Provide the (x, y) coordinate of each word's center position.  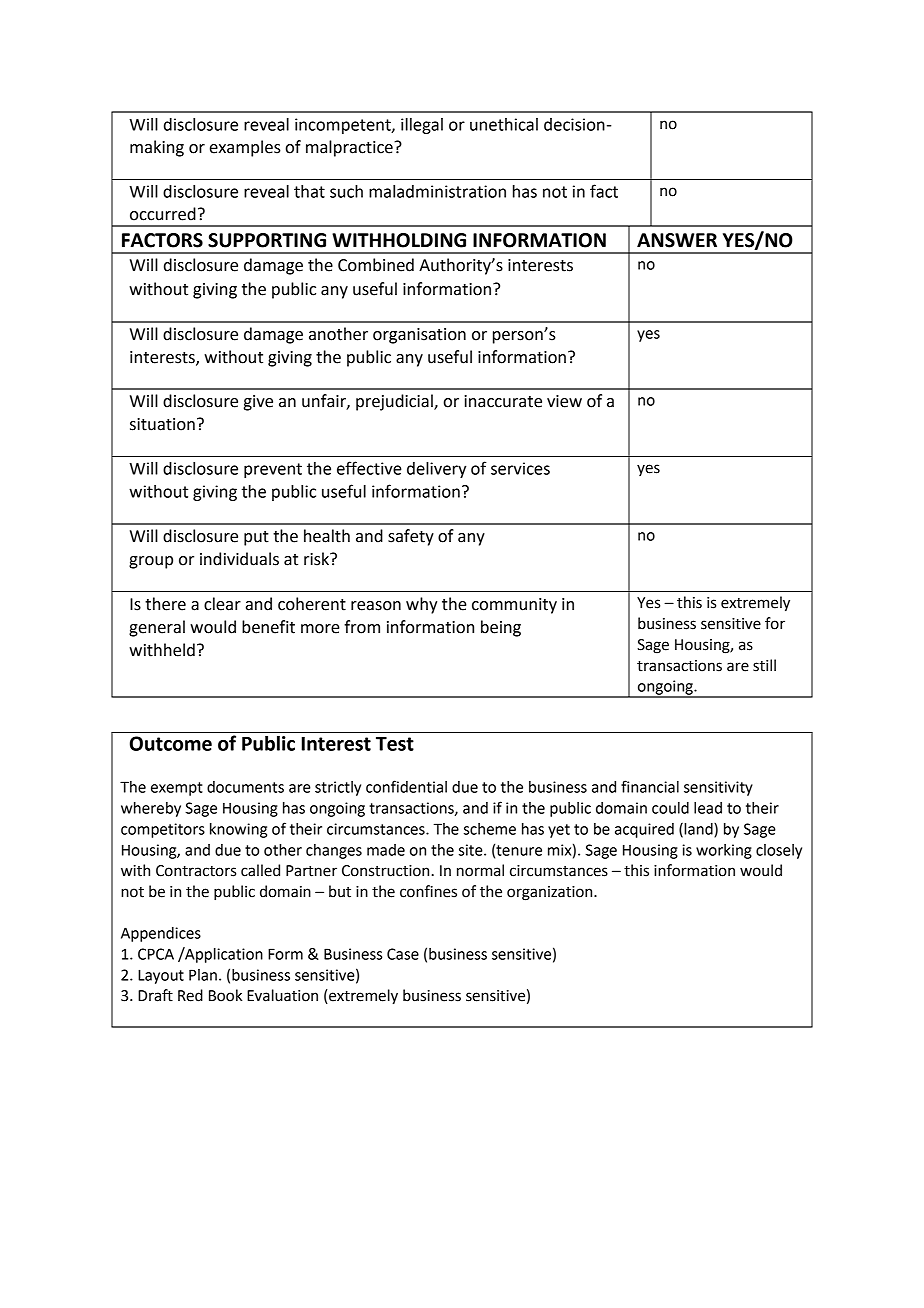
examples (245, 148)
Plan (203, 975)
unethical (504, 124)
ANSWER (677, 240)
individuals (239, 559)
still (764, 665)
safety (411, 537)
